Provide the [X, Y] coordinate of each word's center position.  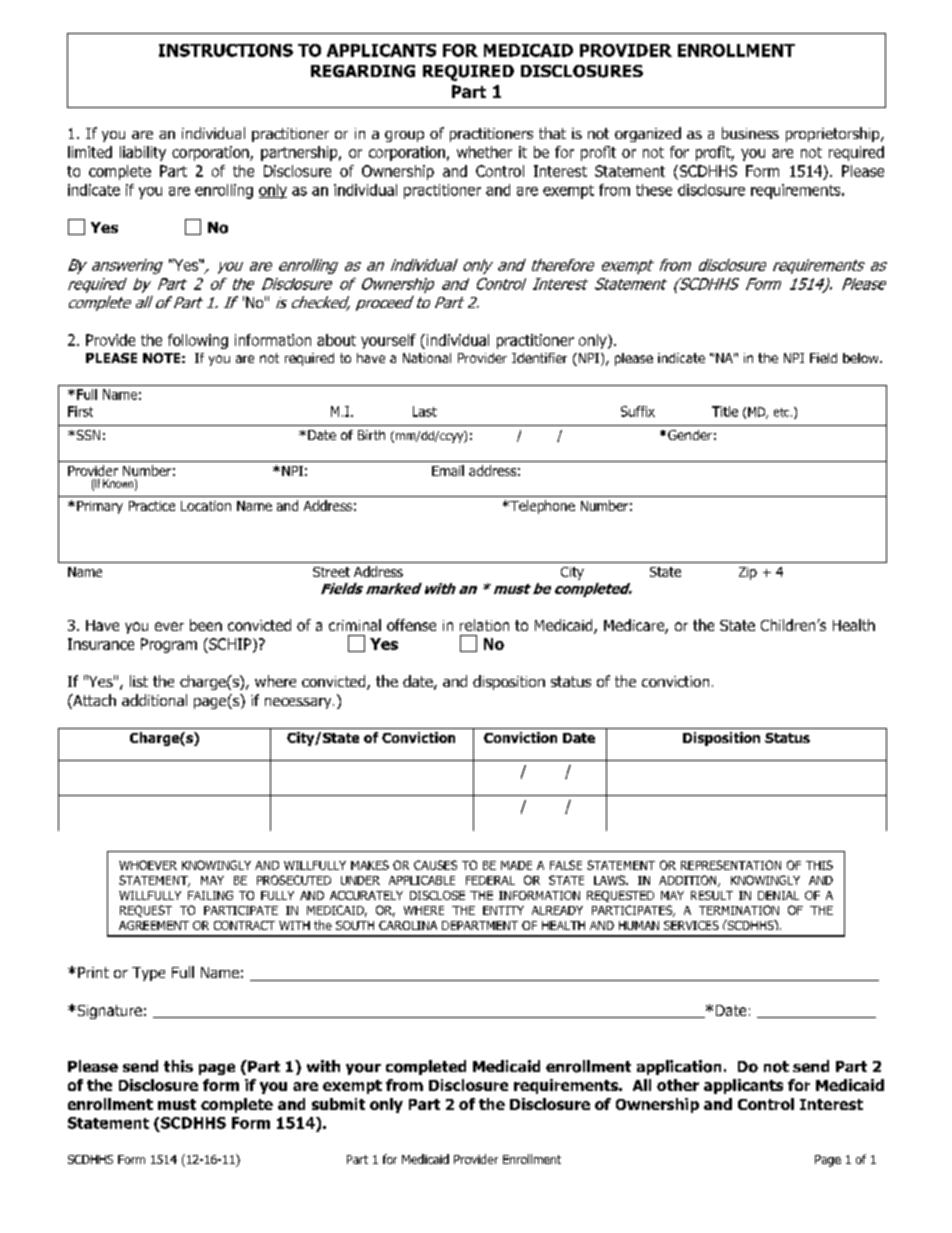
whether [484, 152]
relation [484, 625]
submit [338, 1104]
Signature [108, 1012]
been [206, 625]
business [750, 133]
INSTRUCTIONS [226, 50]
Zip [748, 573]
